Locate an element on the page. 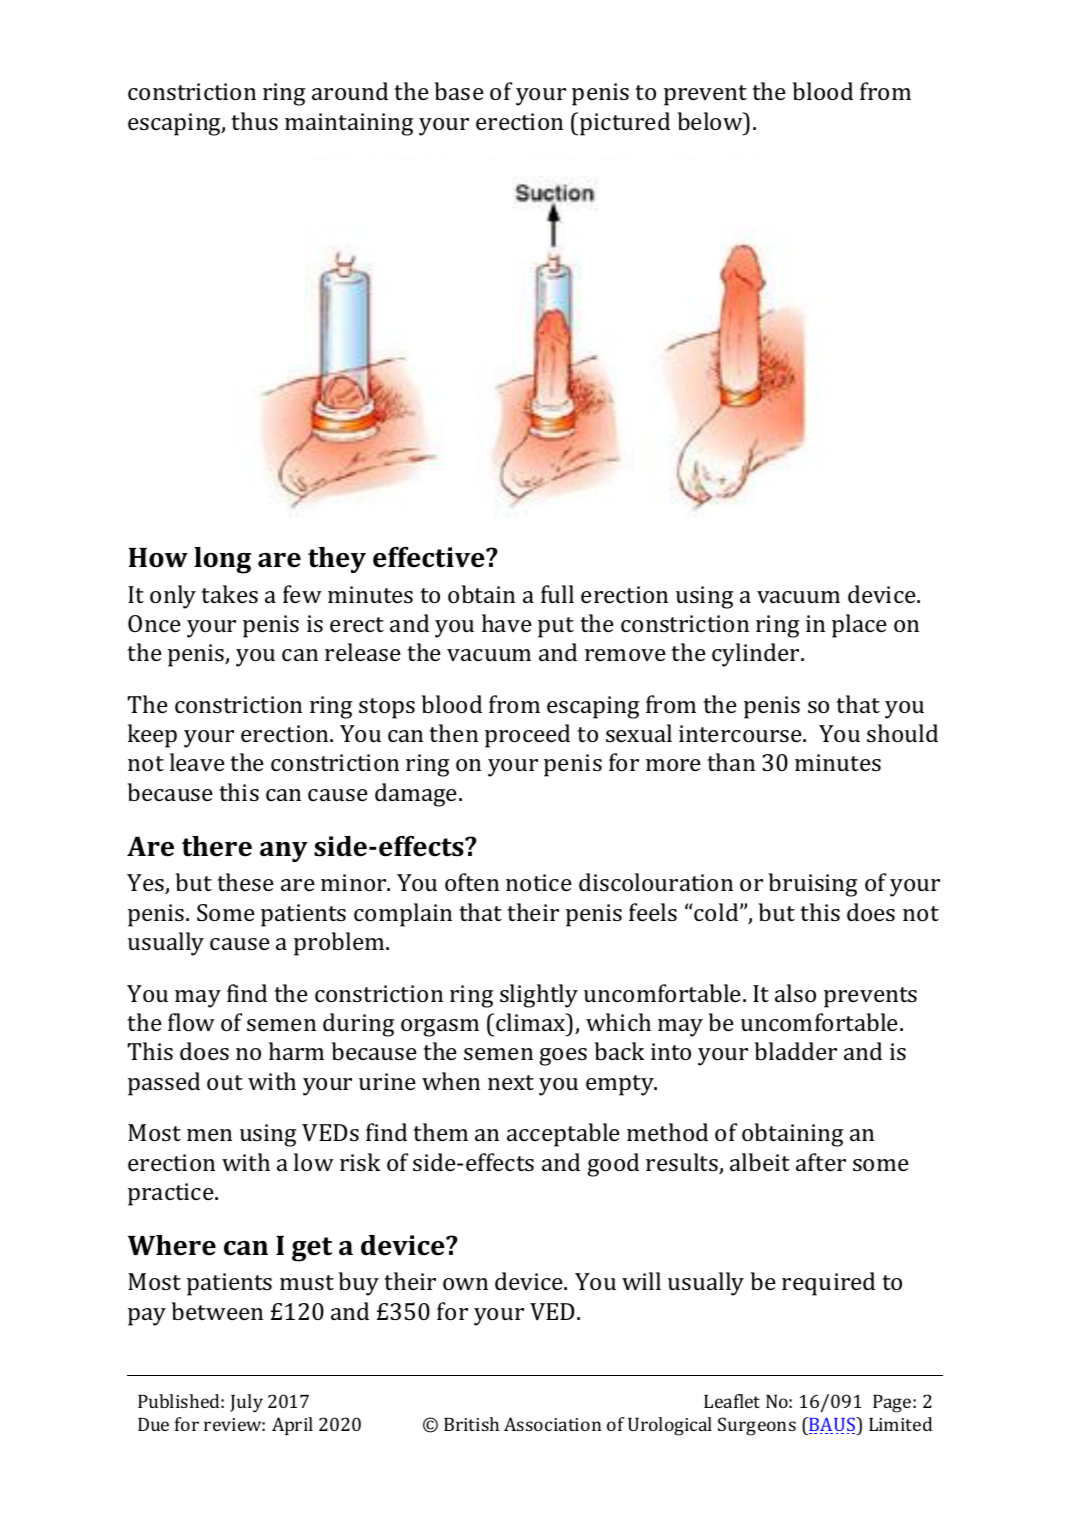 The height and width of the image is (1513, 1070). place is located at coordinates (859, 626).
